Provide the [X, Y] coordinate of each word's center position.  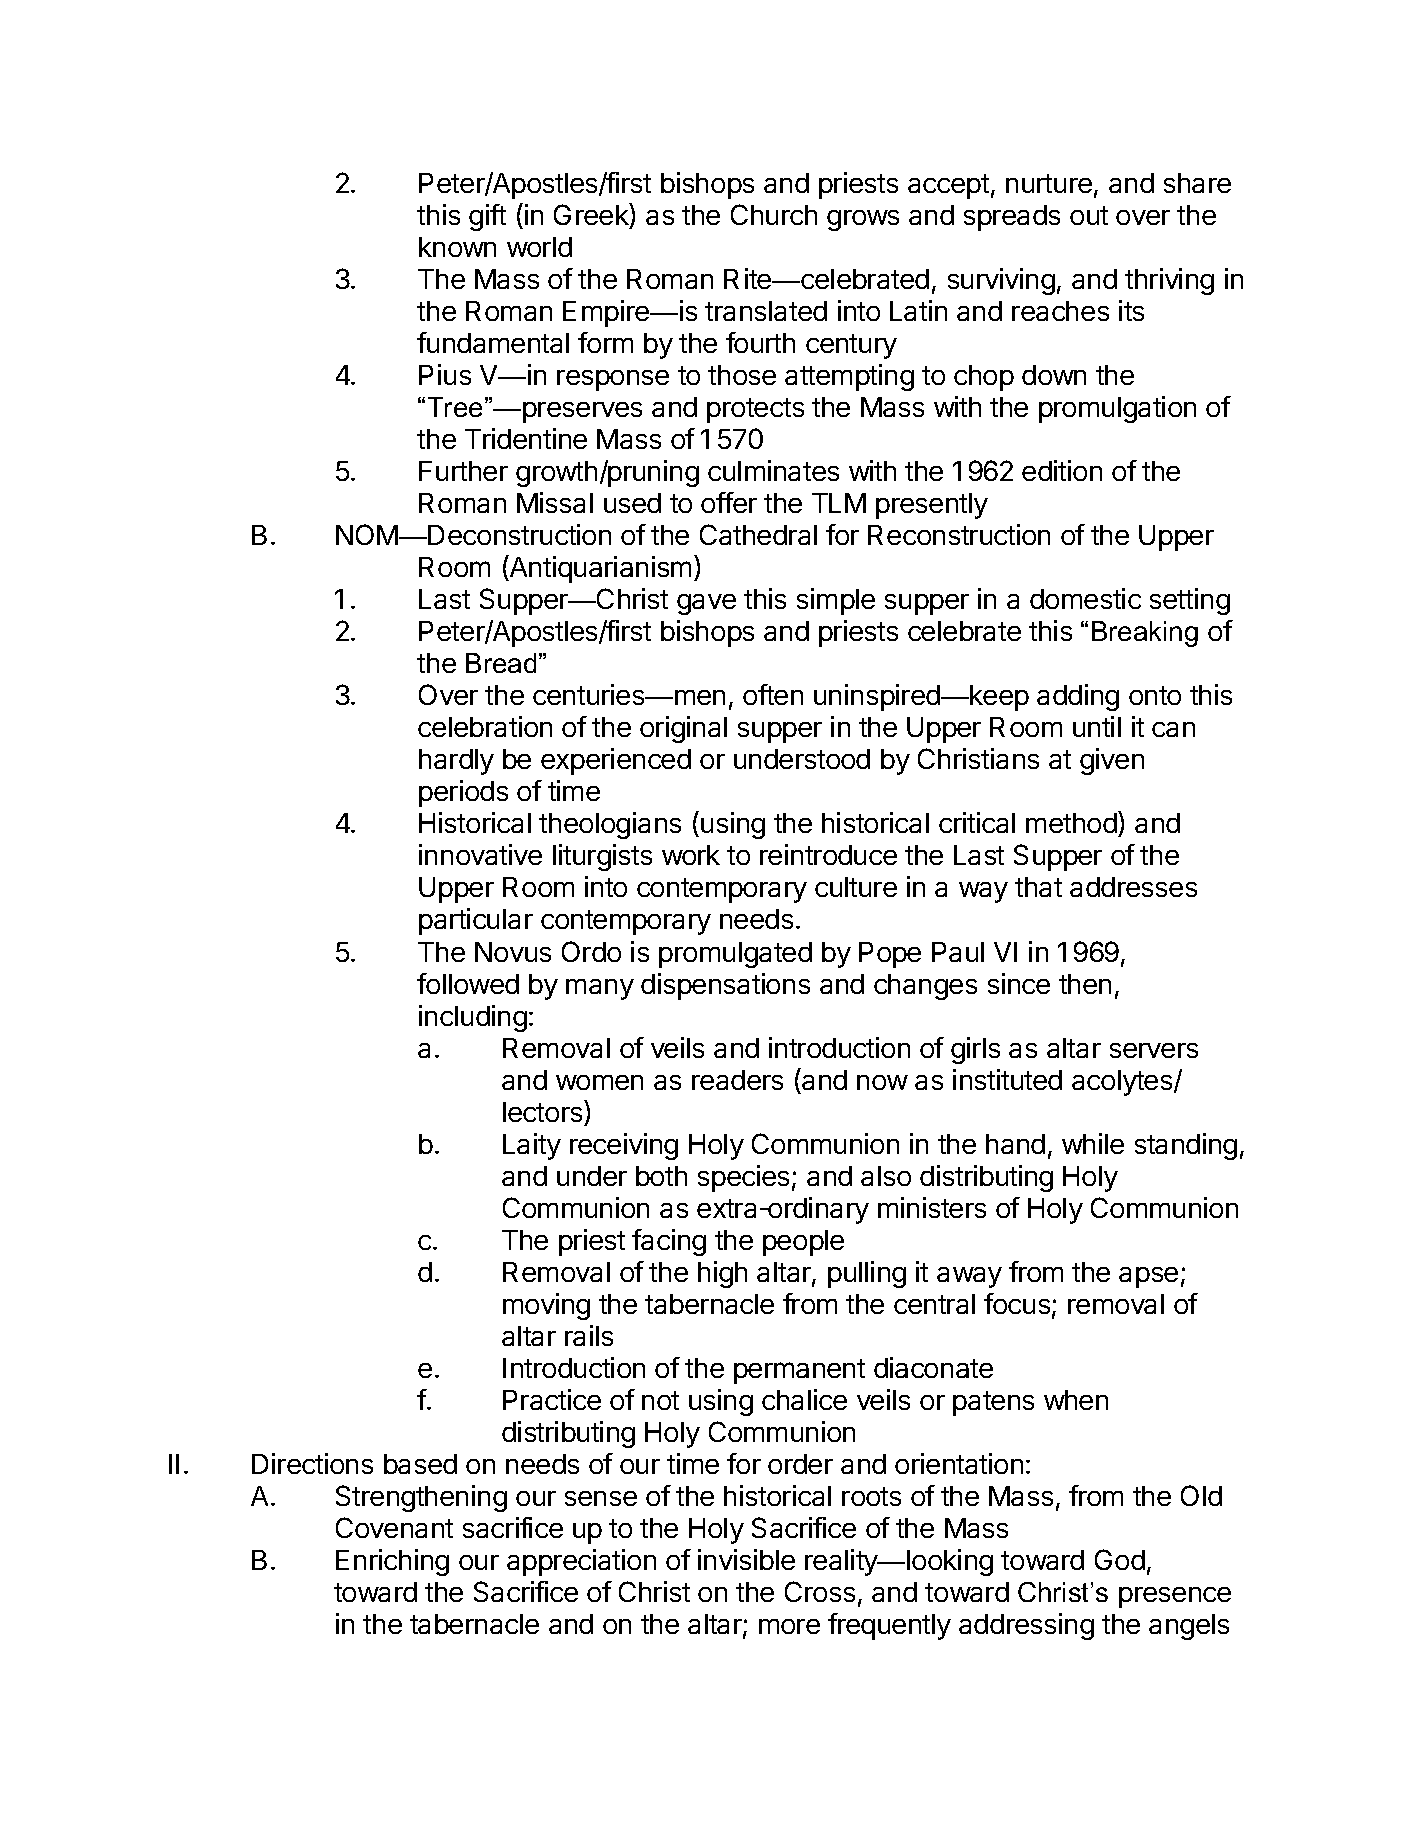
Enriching [392, 1562]
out [1089, 215]
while [1093, 1143]
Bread [501, 663]
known [457, 247]
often [773, 694]
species [743, 1178]
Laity [532, 1146]
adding [1078, 697]
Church [774, 214]
